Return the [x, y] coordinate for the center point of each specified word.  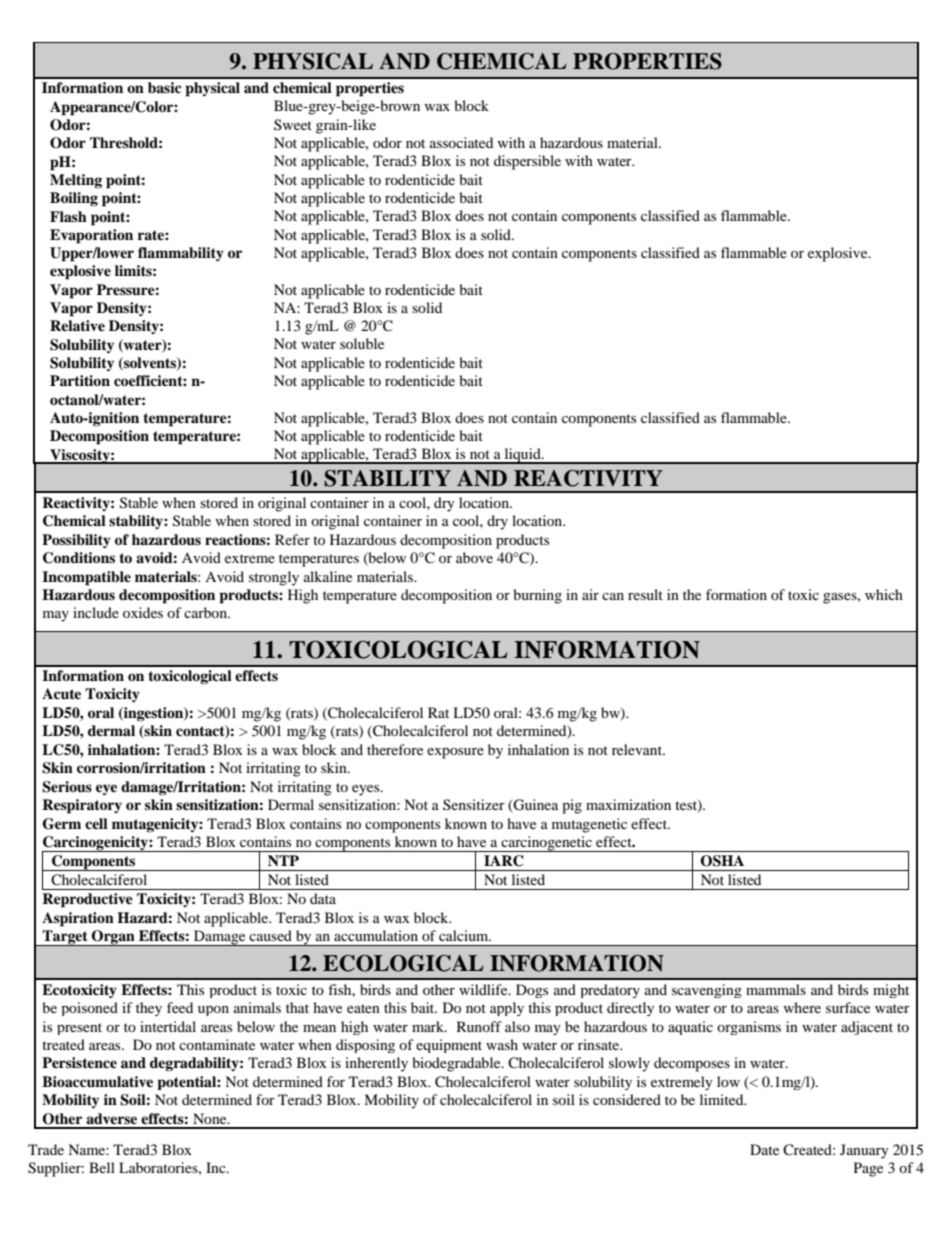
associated [461, 142]
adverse [111, 1118]
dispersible [527, 162]
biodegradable [457, 1064]
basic [165, 87]
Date [764, 1149]
